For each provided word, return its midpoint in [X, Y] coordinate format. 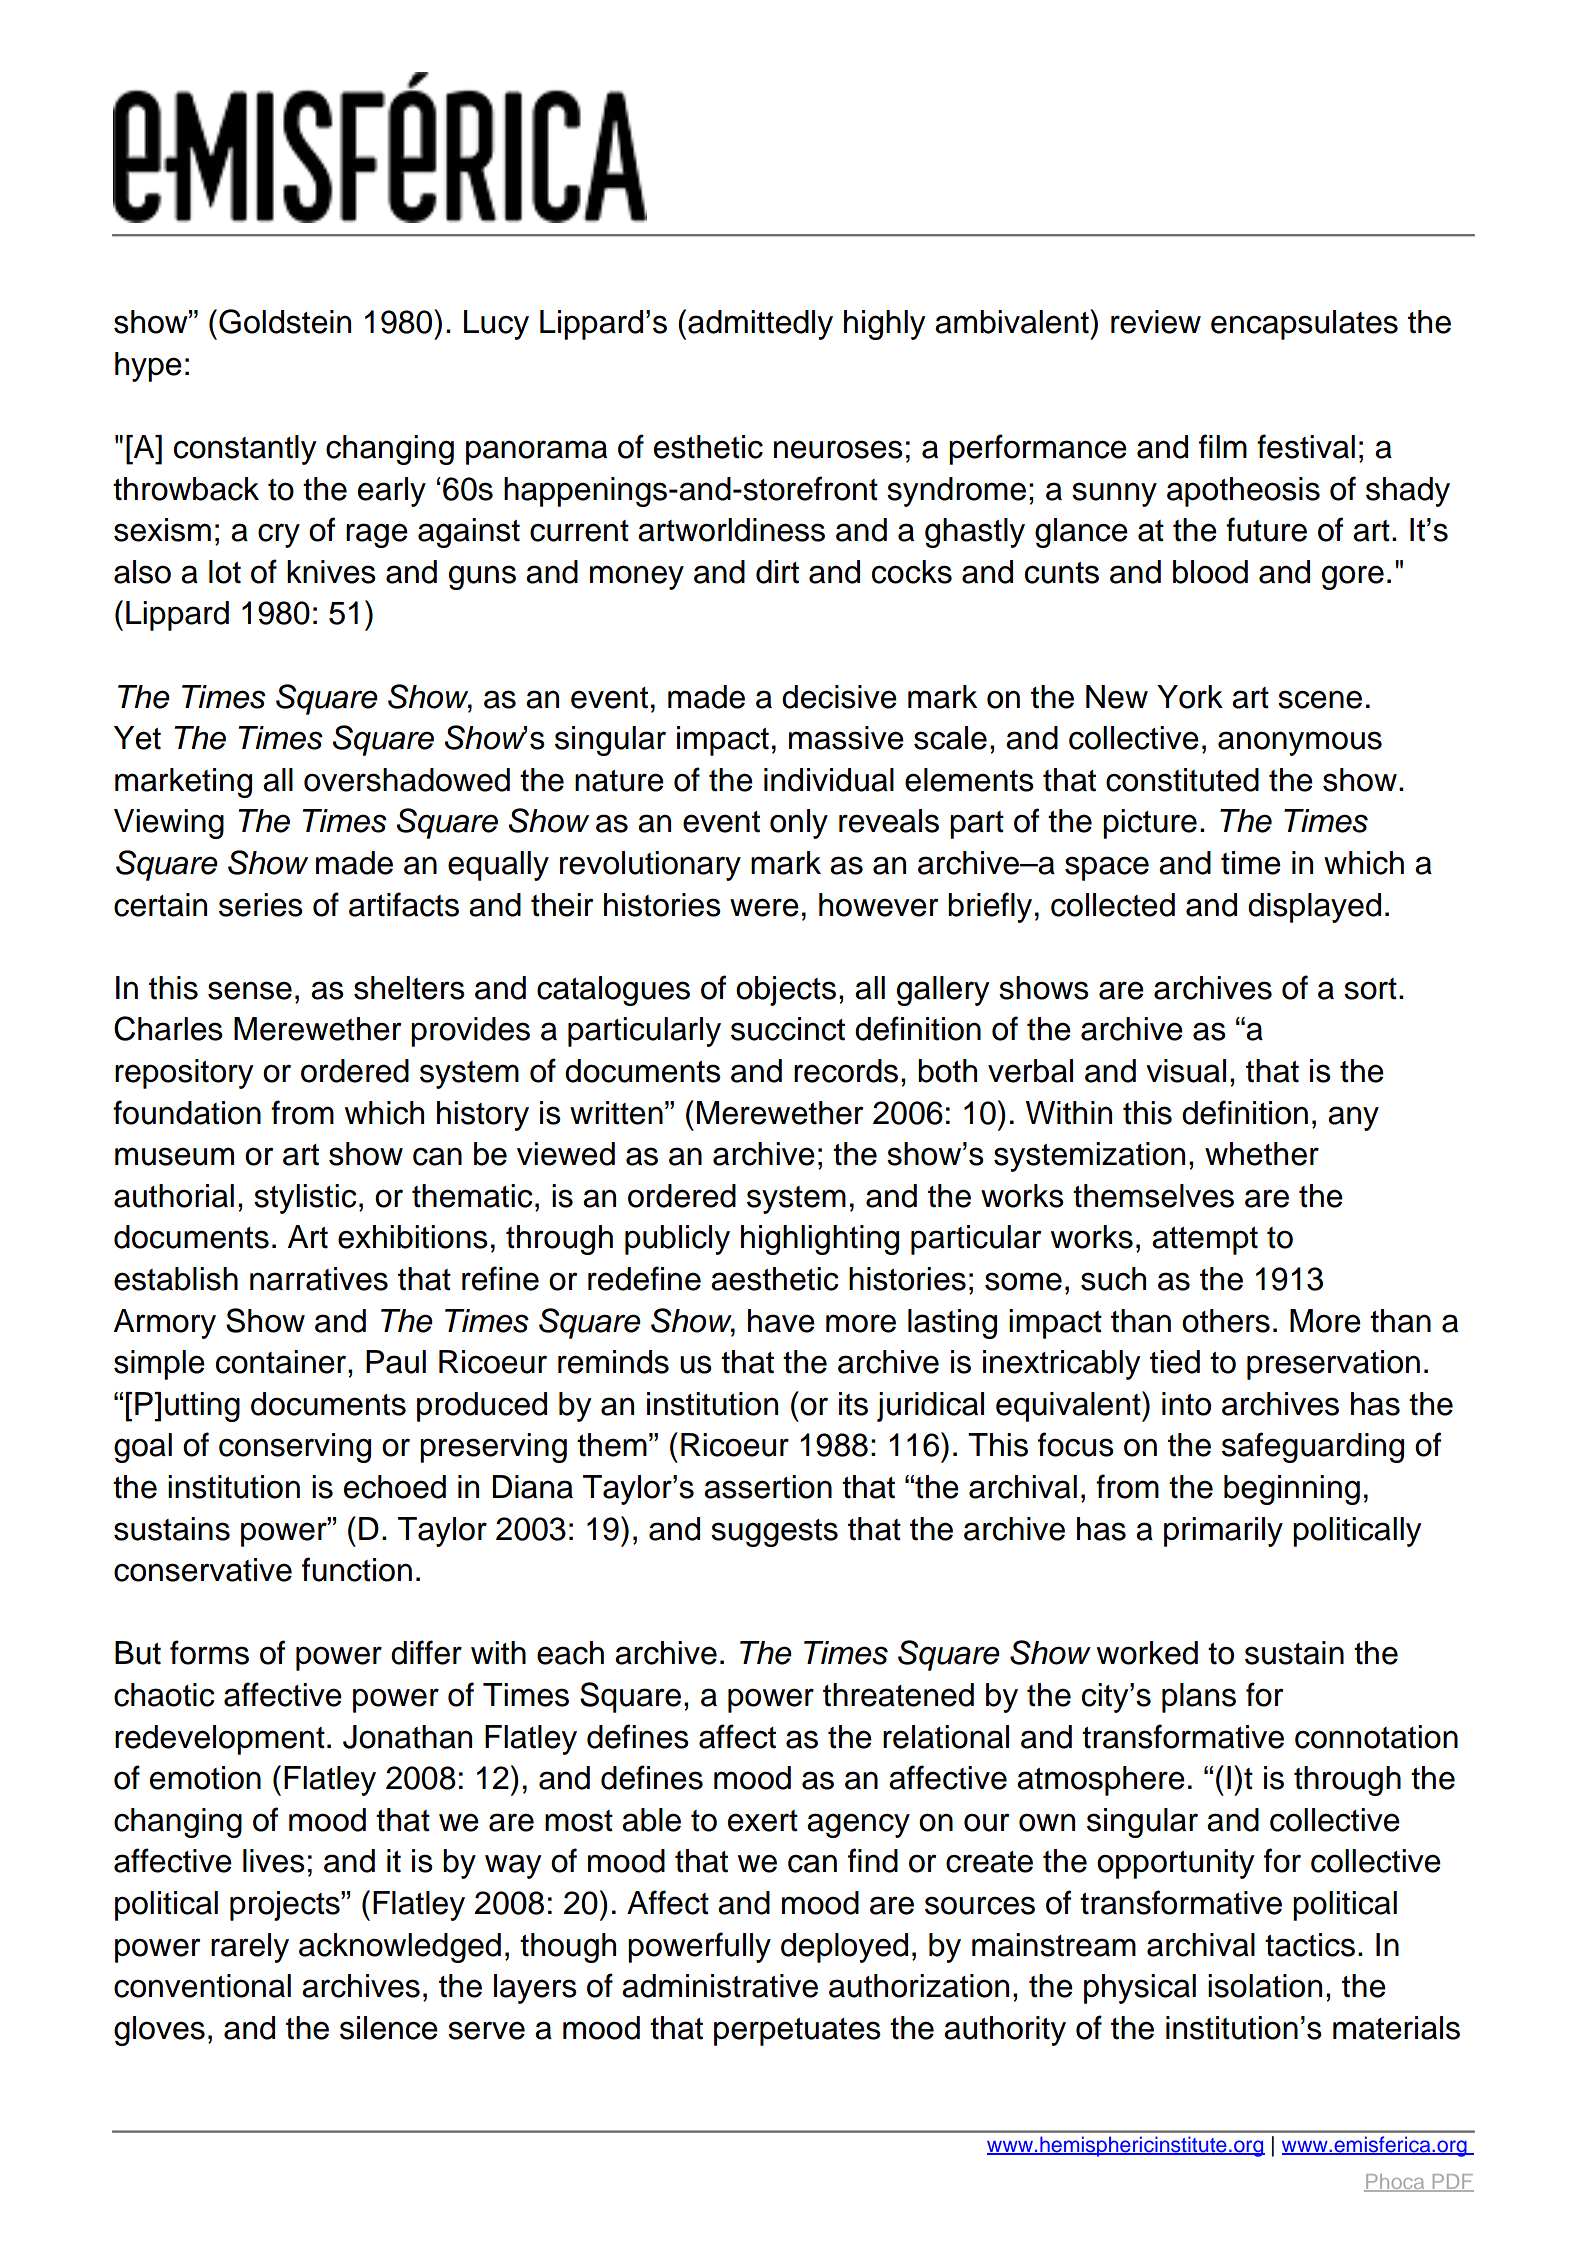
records [846, 1071]
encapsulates [1304, 325]
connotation [1376, 1737]
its [853, 1404]
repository [184, 1074]
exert [763, 1821]
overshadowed [407, 780]
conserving [295, 1448]
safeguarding [1313, 1447]
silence [389, 2028]
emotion [205, 1778]
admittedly [760, 325]
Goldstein [285, 321]
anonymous [1300, 743]
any [1353, 1118]
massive [846, 738]
